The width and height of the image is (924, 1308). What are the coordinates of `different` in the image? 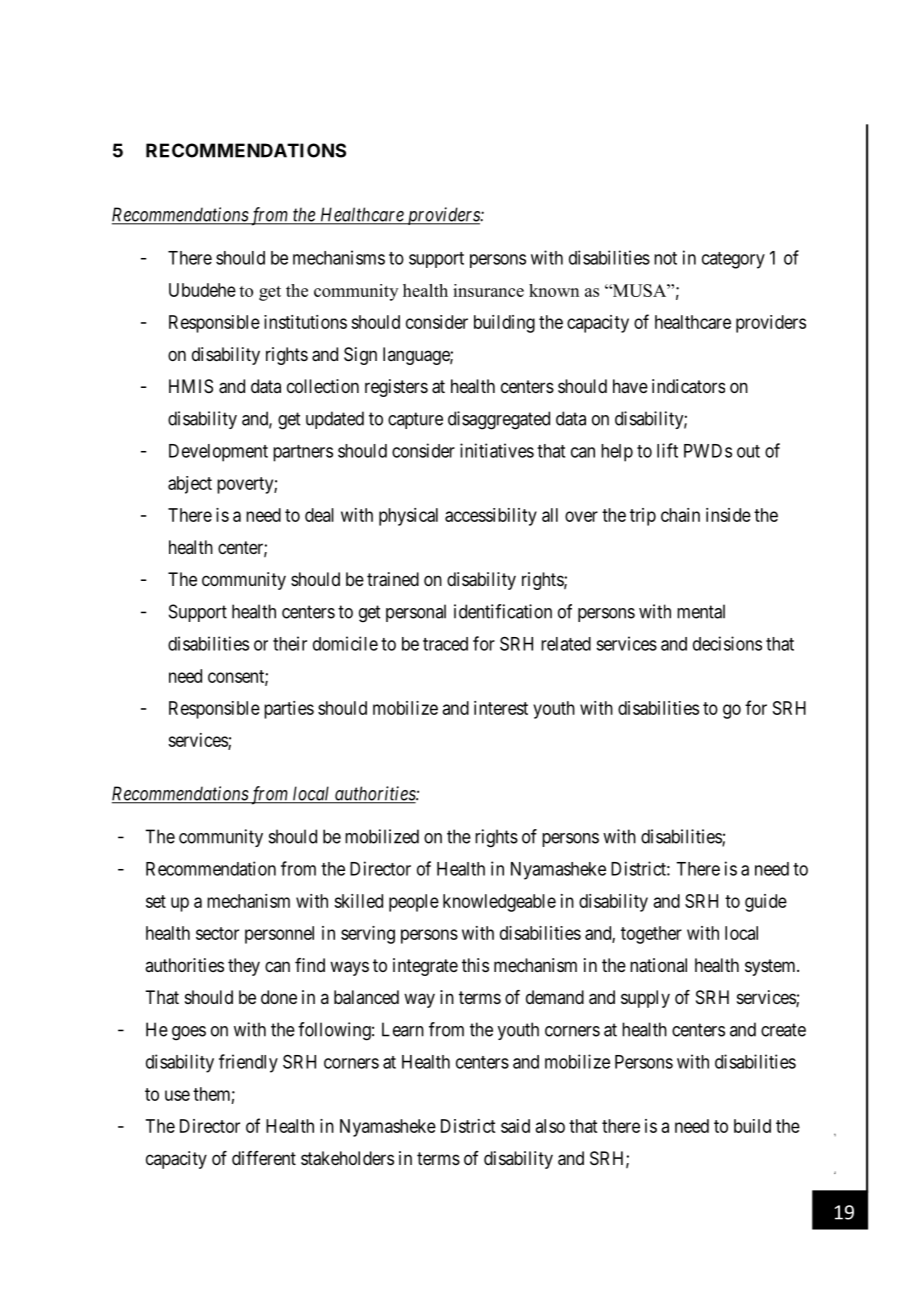 It's located at (264, 1158).
